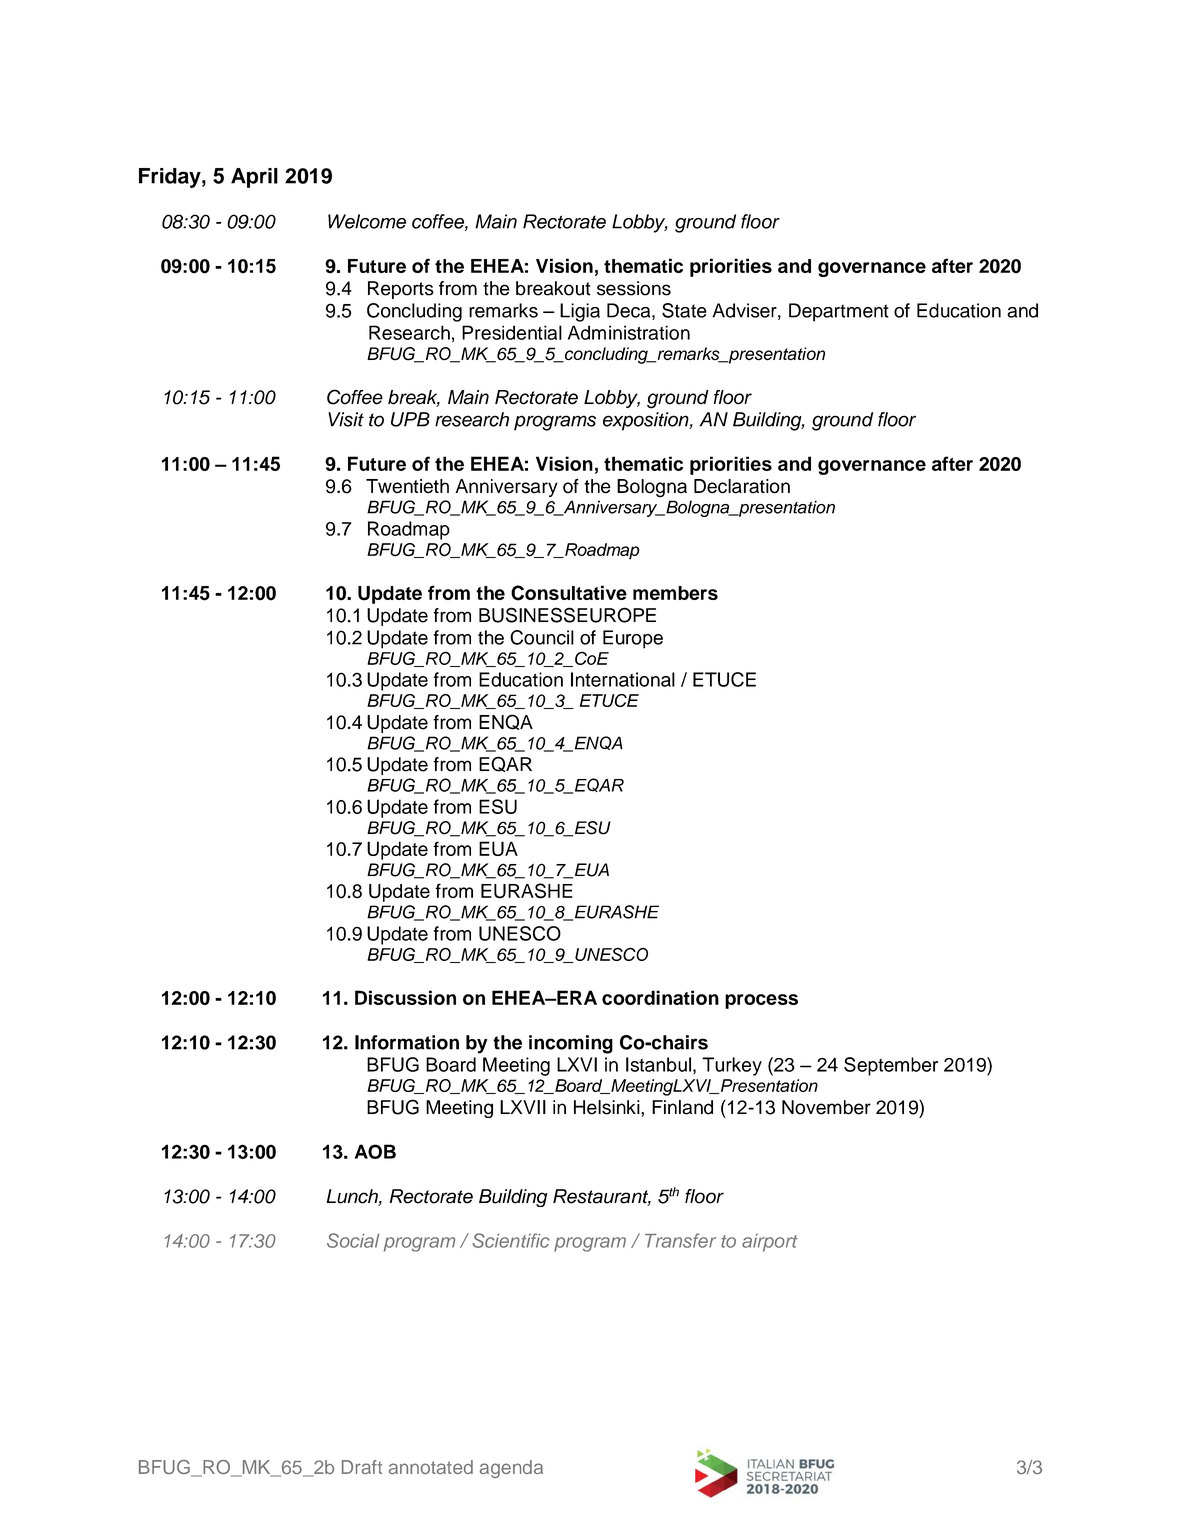 The image size is (1184, 1532). Describe the element at coordinates (407, 486) in the screenshot. I see `Twentieth` at that location.
